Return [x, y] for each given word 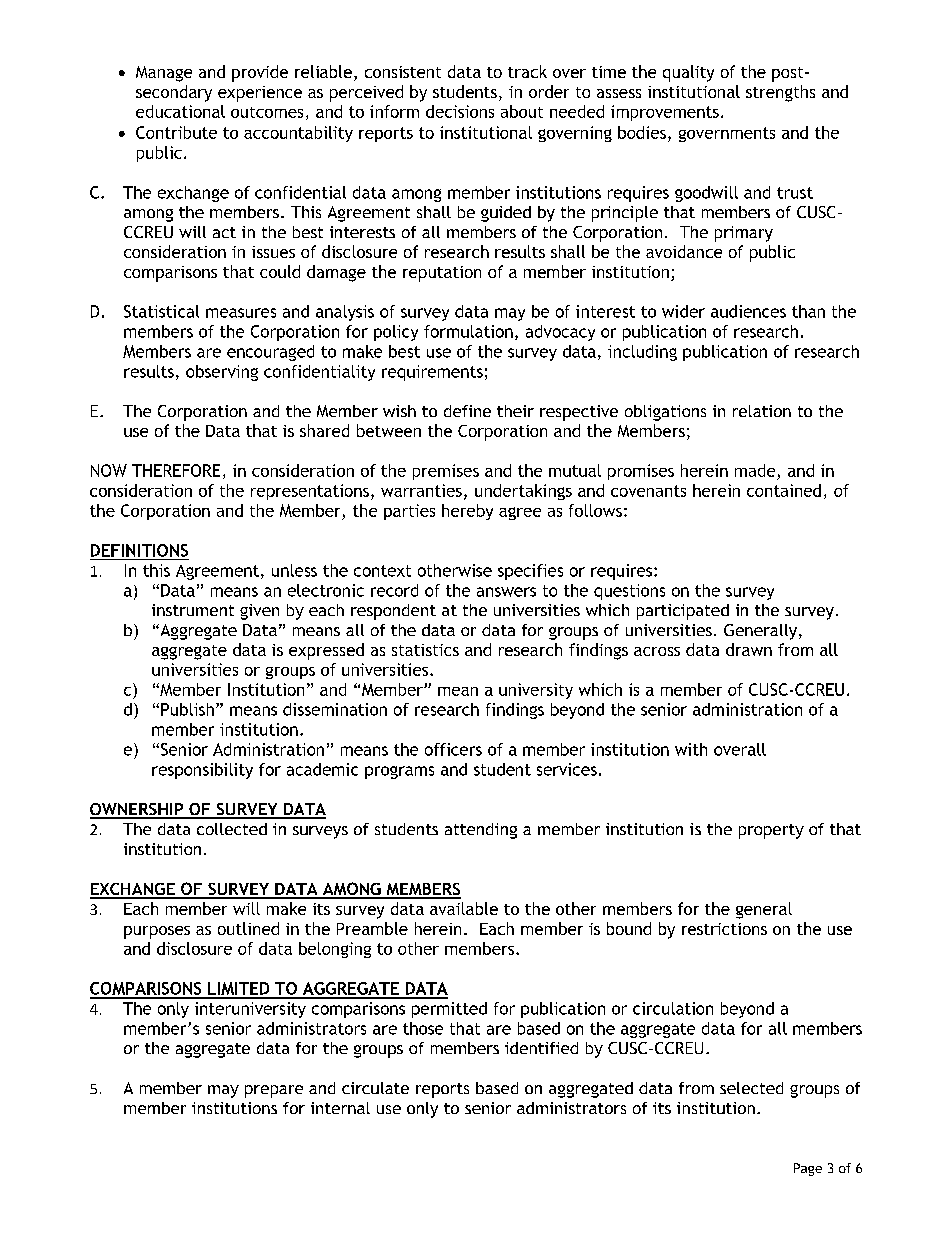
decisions [460, 111]
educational [180, 111]
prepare [274, 1091]
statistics [425, 650]
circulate [375, 1088]
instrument [193, 610]
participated [683, 612]
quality [688, 73]
